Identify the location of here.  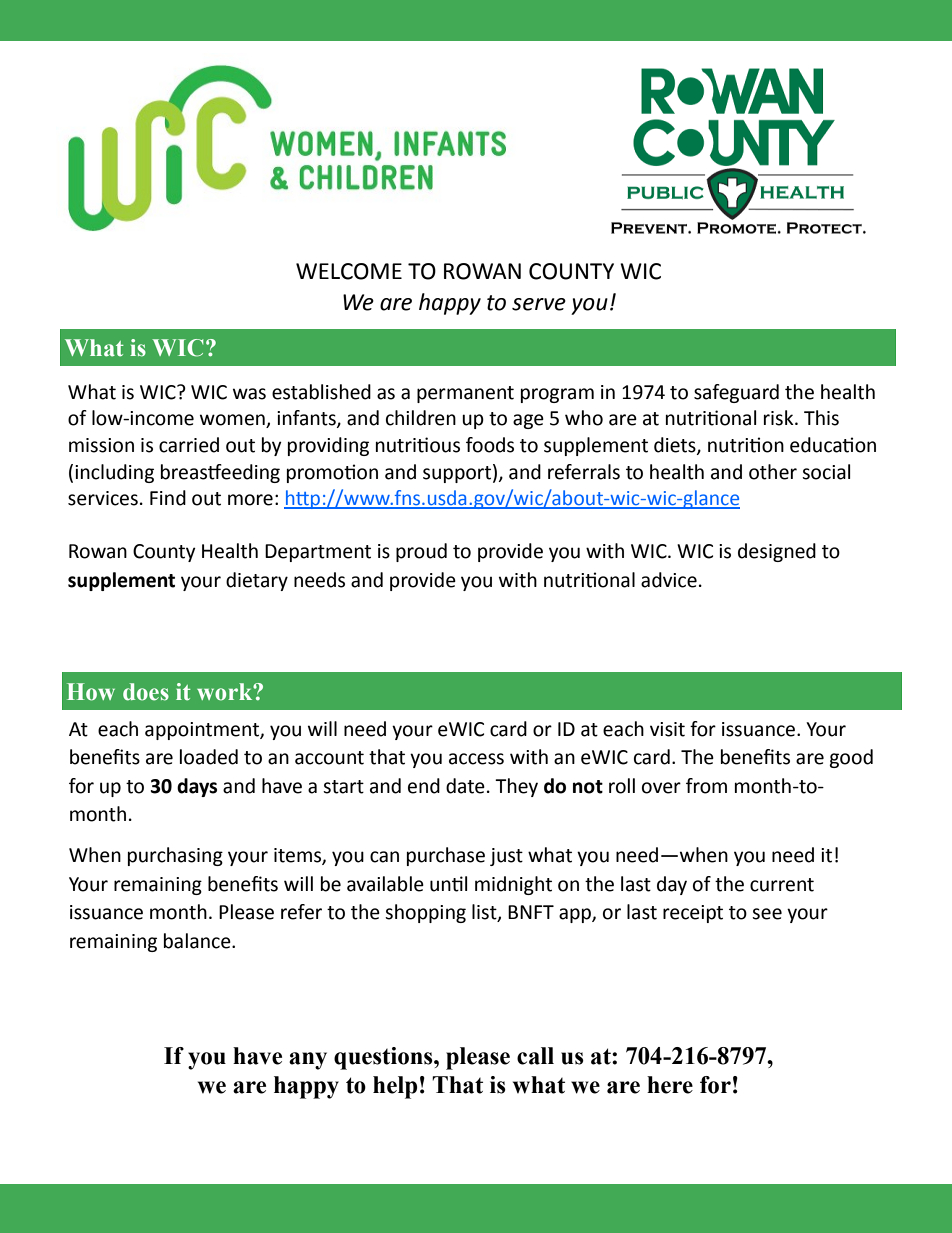
(670, 1085).
